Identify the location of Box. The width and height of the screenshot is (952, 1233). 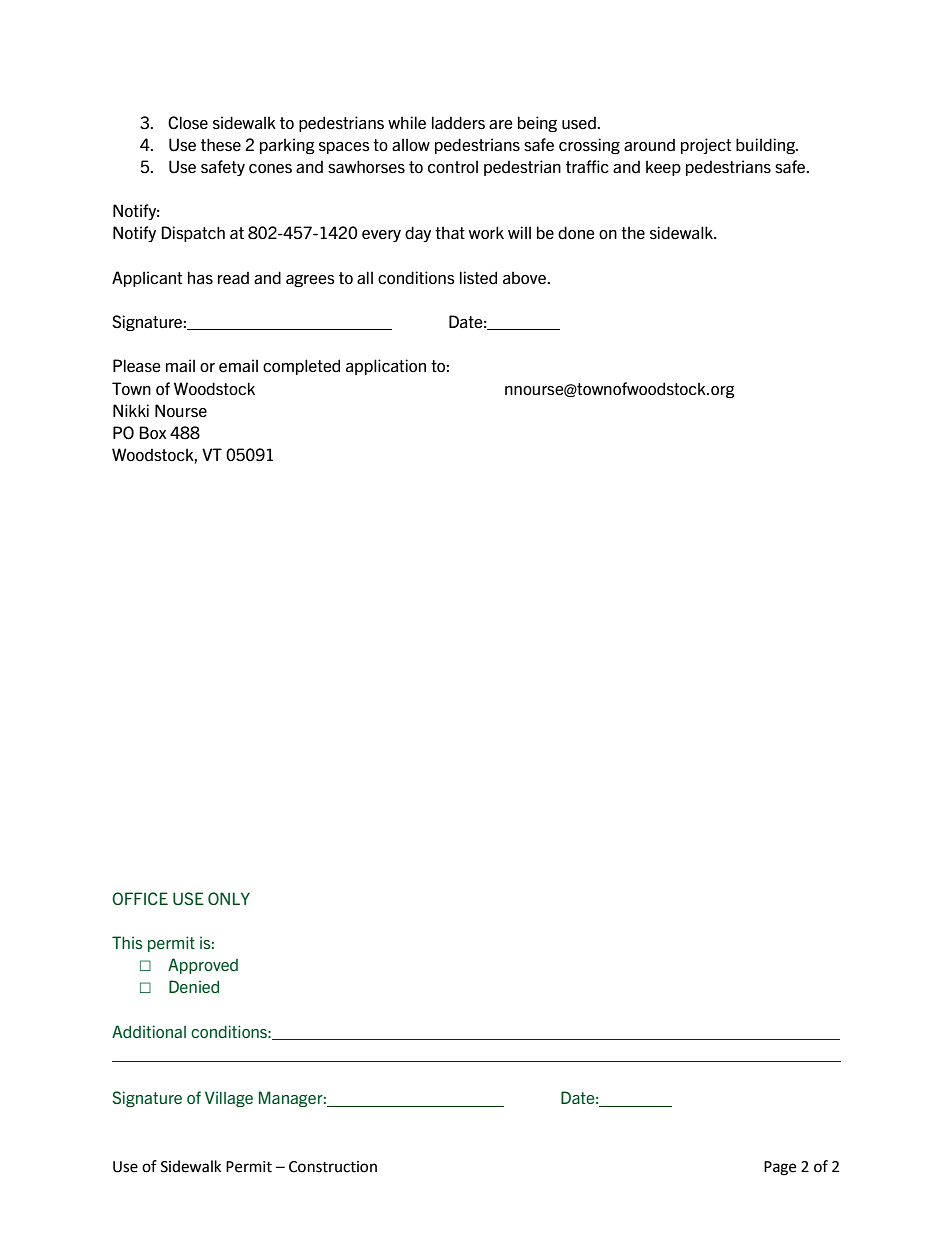
(153, 432).
